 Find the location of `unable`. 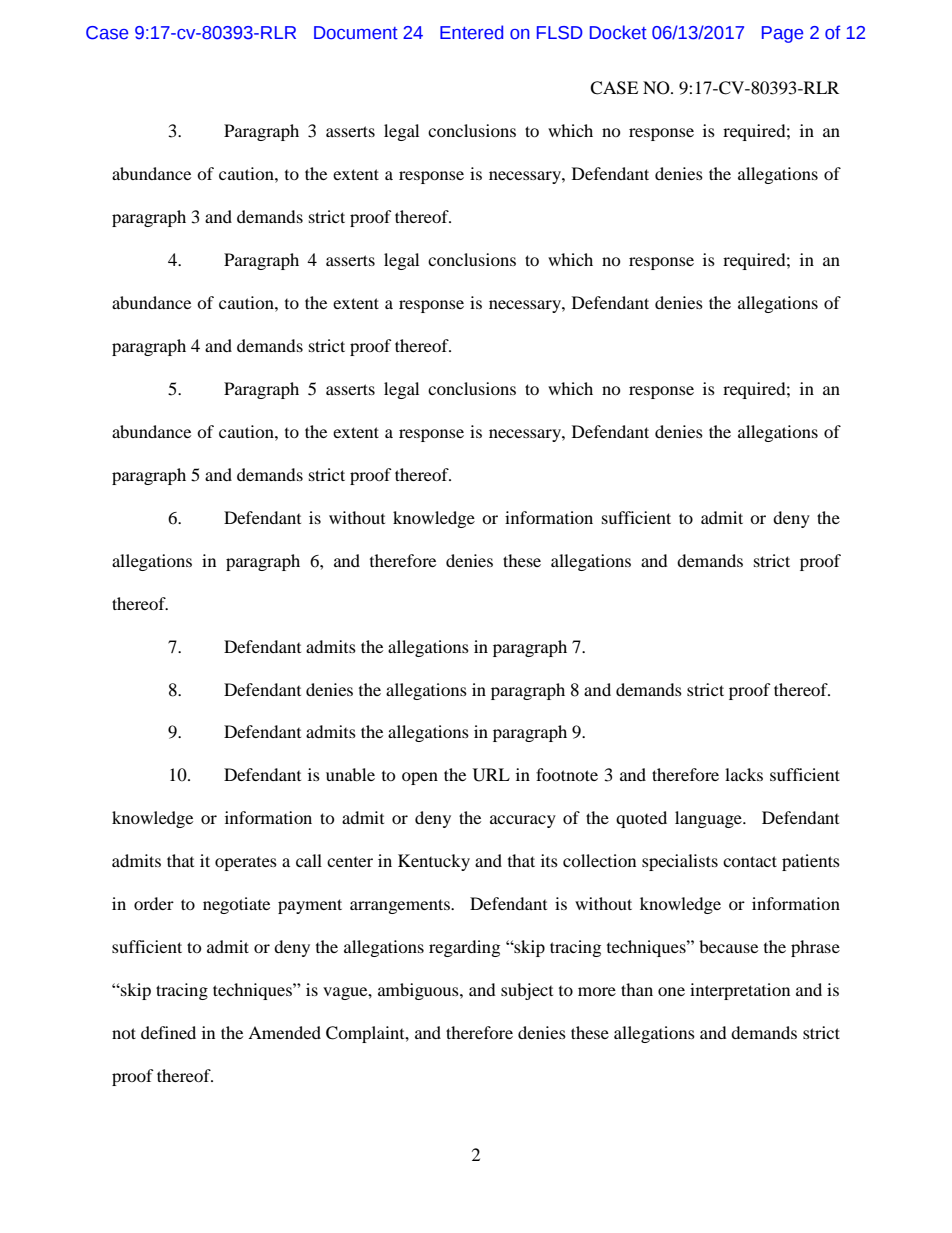

unable is located at coordinates (350, 774).
